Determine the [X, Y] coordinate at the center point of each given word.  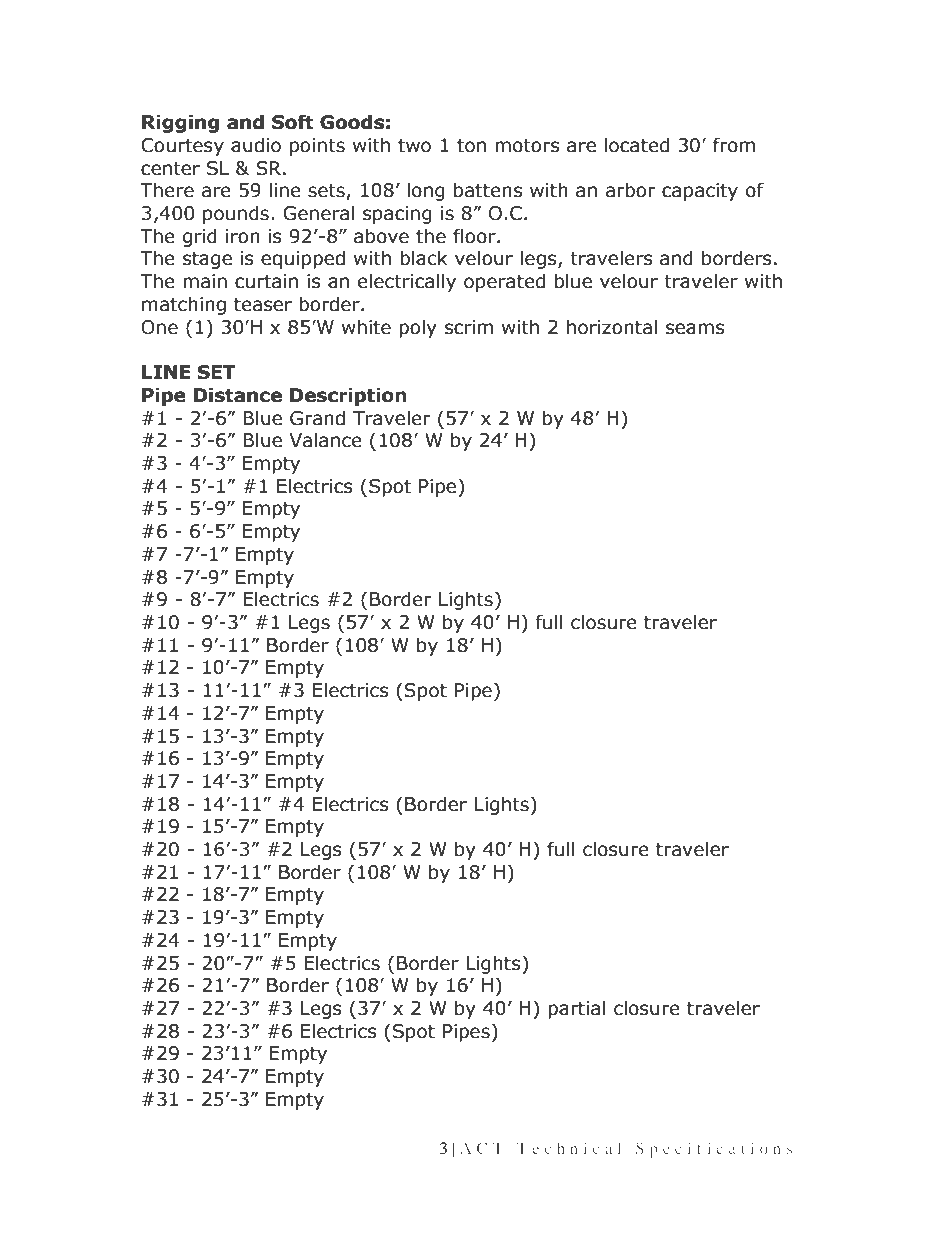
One [159, 327]
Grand [317, 418]
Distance [238, 395]
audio [256, 145]
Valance [325, 440]
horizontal [612, 327]
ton [471, 146]
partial [577, 1009]
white [366, 327]
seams [695, 329]
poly [418, 328]
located [637, 145]
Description [348, 396]
